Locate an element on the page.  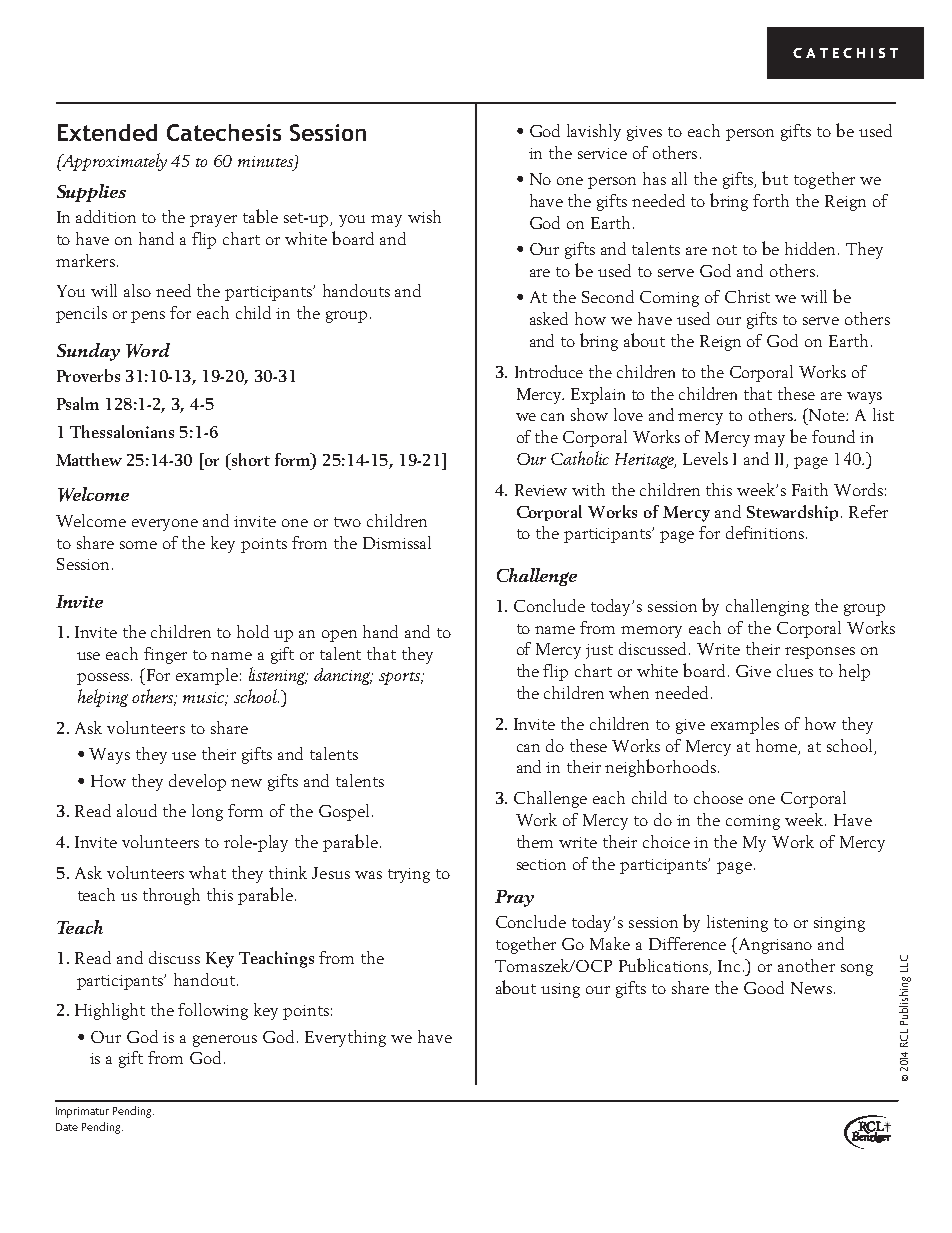
Christ is located at coordinates (747, 296).
